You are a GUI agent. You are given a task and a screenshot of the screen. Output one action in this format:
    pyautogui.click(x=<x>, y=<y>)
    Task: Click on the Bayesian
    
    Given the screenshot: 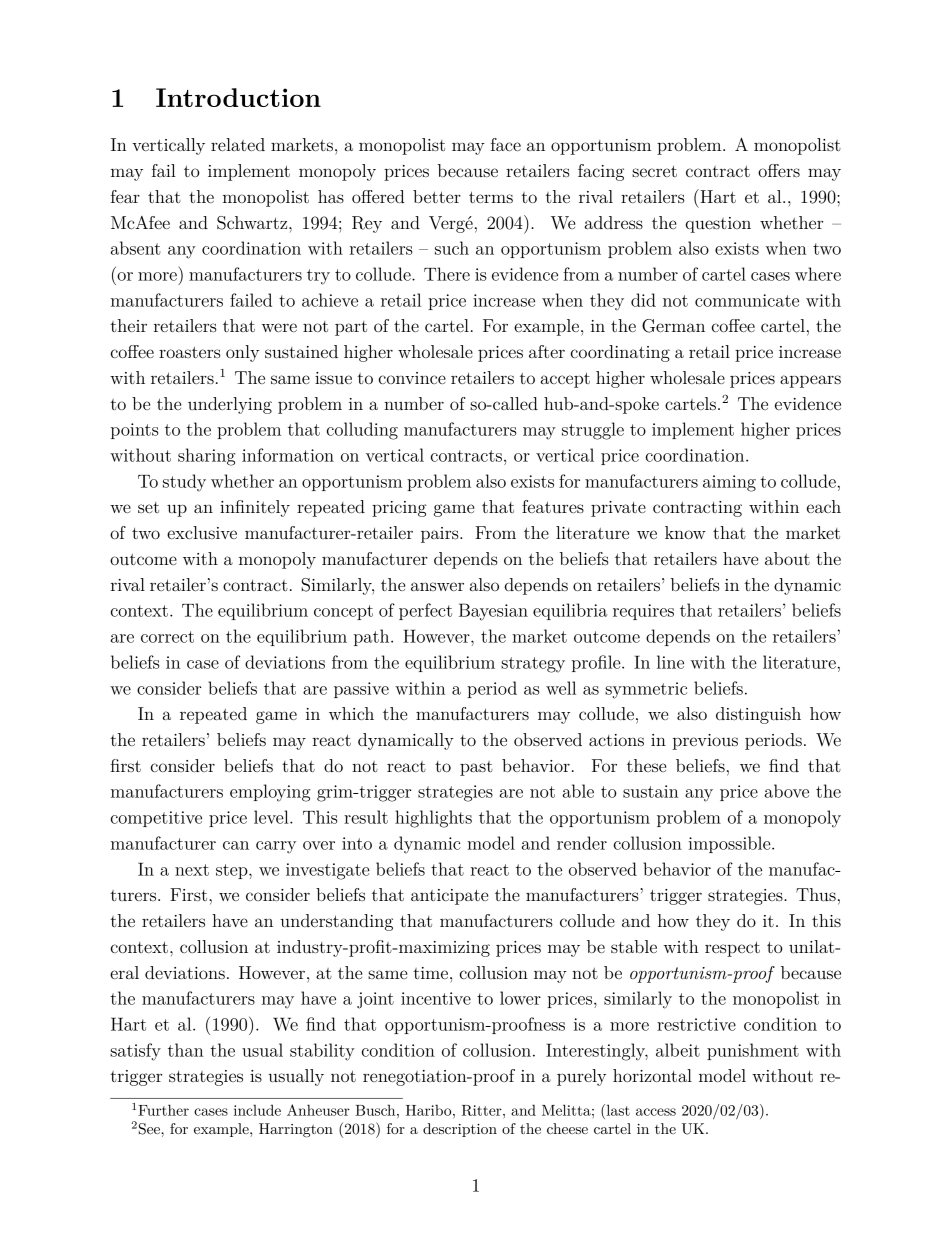 What is the action you would take?
    pyautogui.click(x=493, y=612)
